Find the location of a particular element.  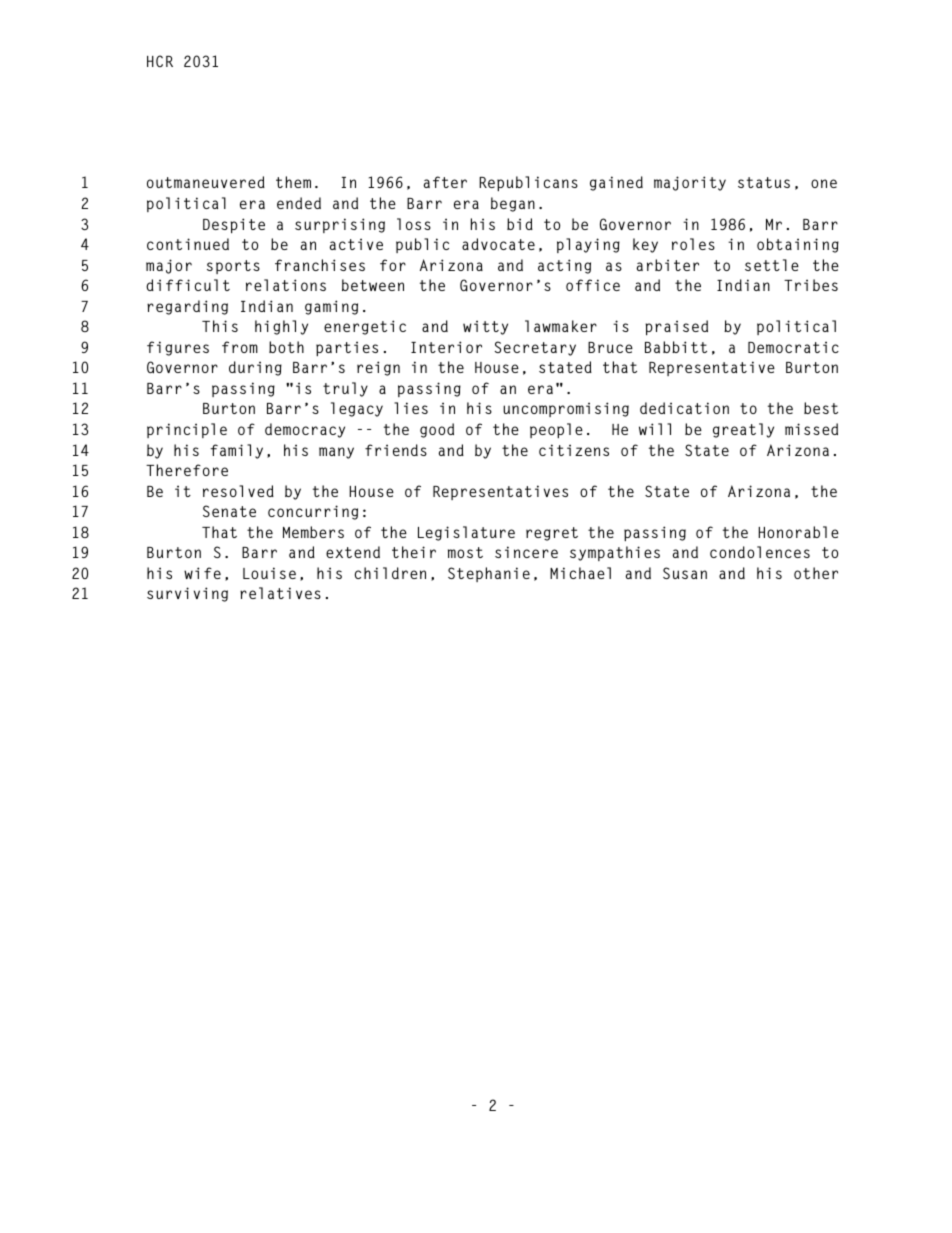

praised is located at coordinates (676, 327).
